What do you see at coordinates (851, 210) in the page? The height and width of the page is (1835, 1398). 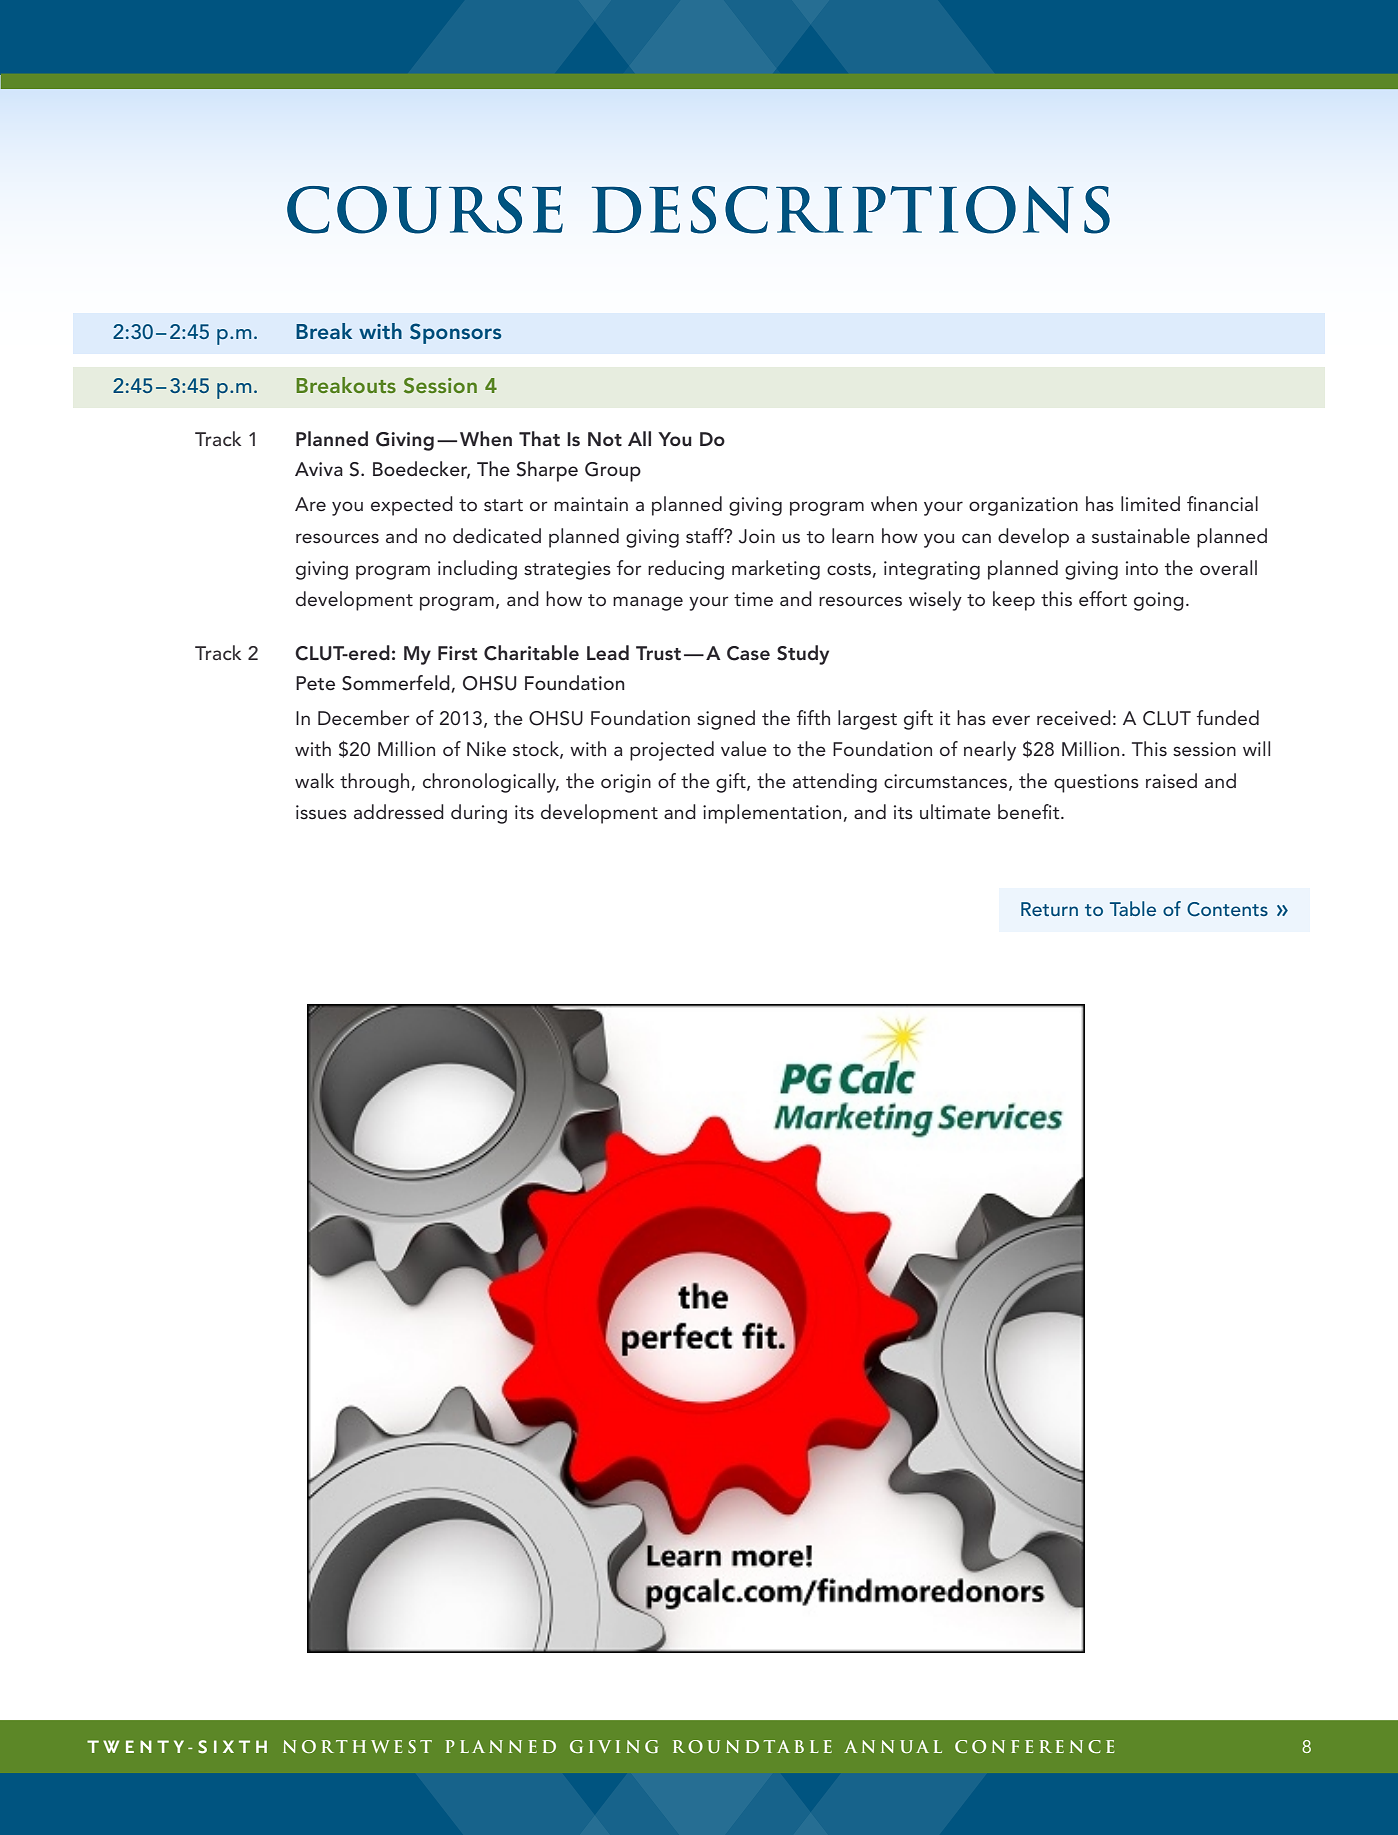 I see `descriptions` at bounding box center [851, 210].
